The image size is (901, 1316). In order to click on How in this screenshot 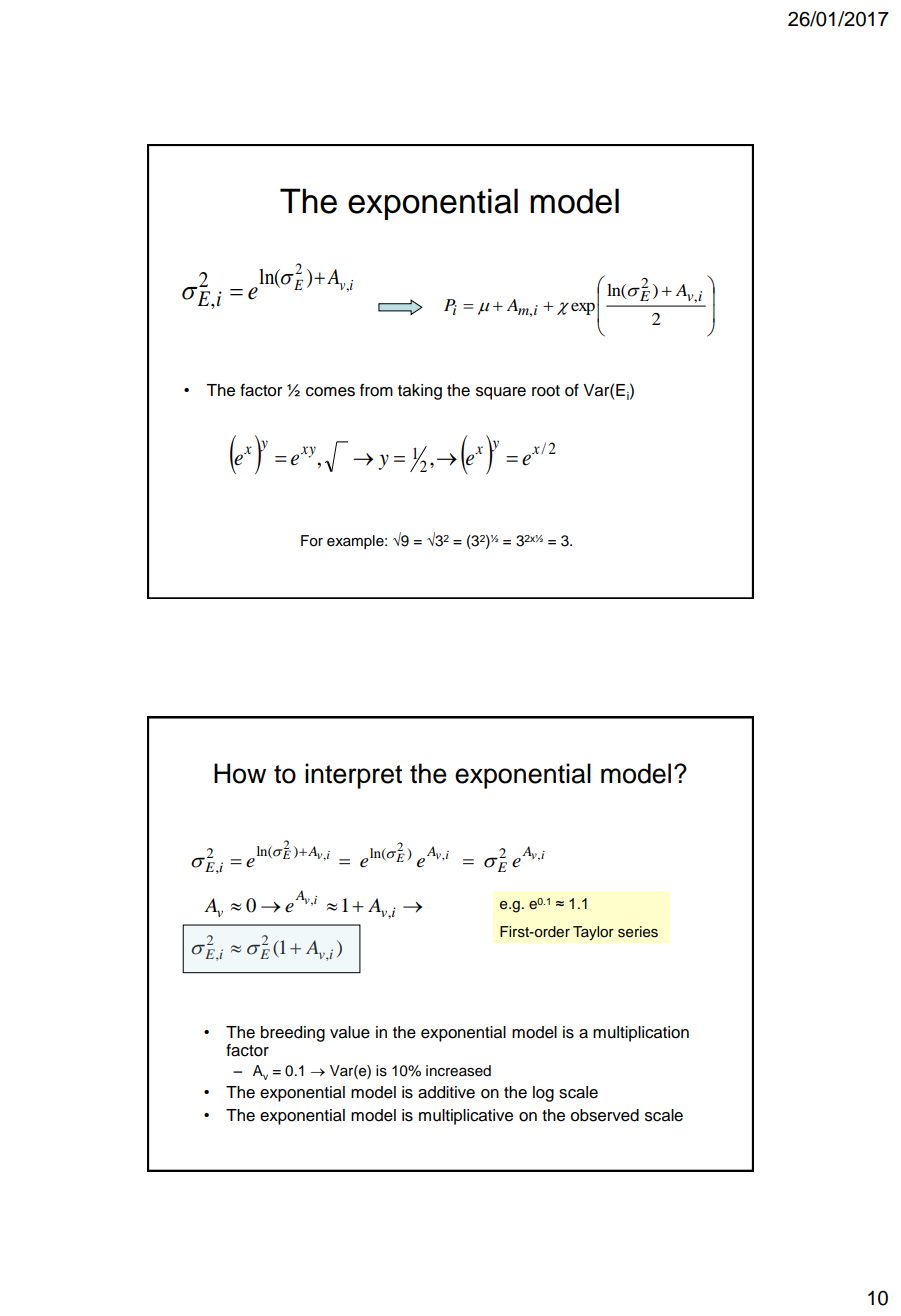, I will do `click(240, 773)`.
